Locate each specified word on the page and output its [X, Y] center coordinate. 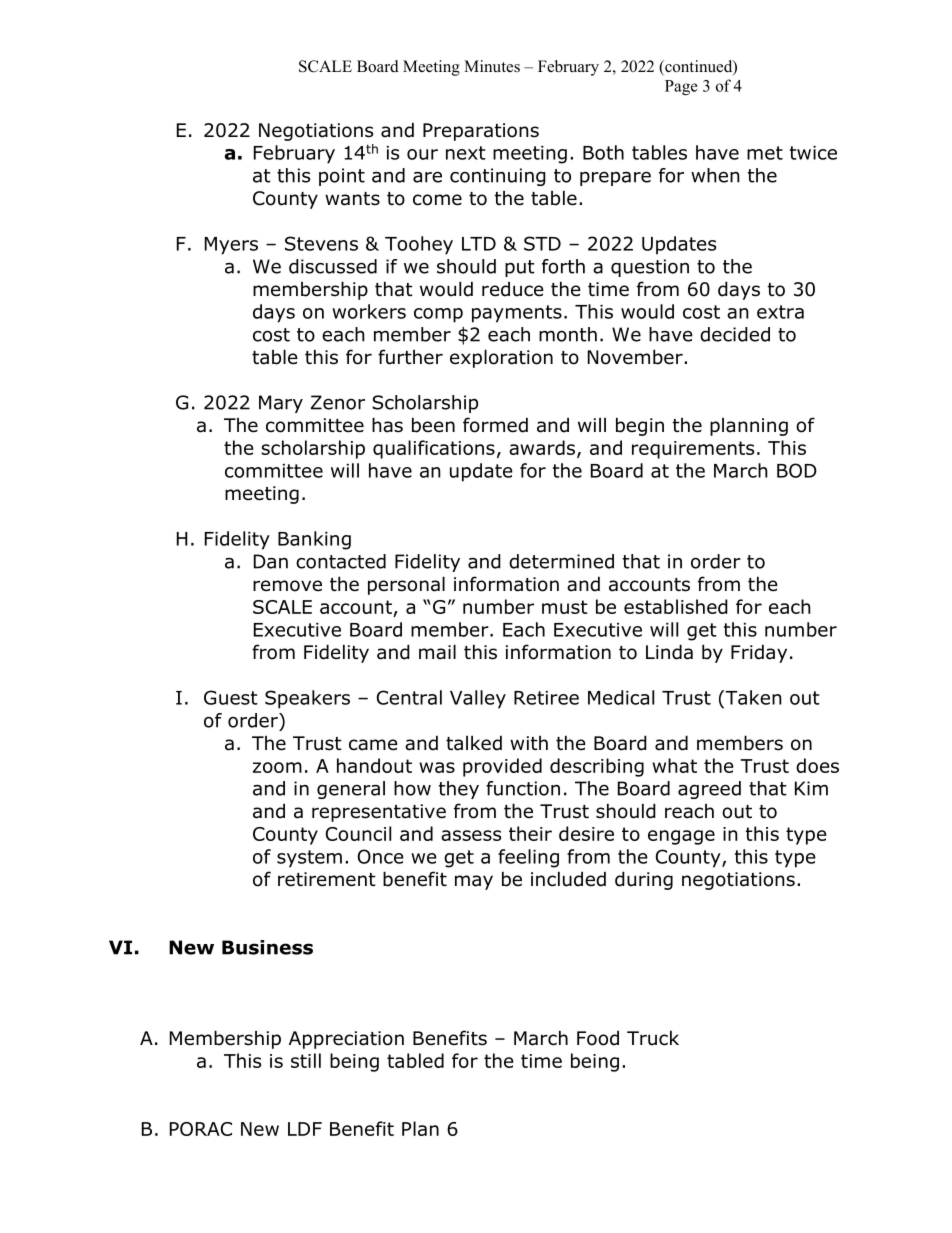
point [342, 177]
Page [681, 87]
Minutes [492, 66]
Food [598, 1038]
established [676, 606]
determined [561, 561]
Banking [314, 540]
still [306, 1060]
